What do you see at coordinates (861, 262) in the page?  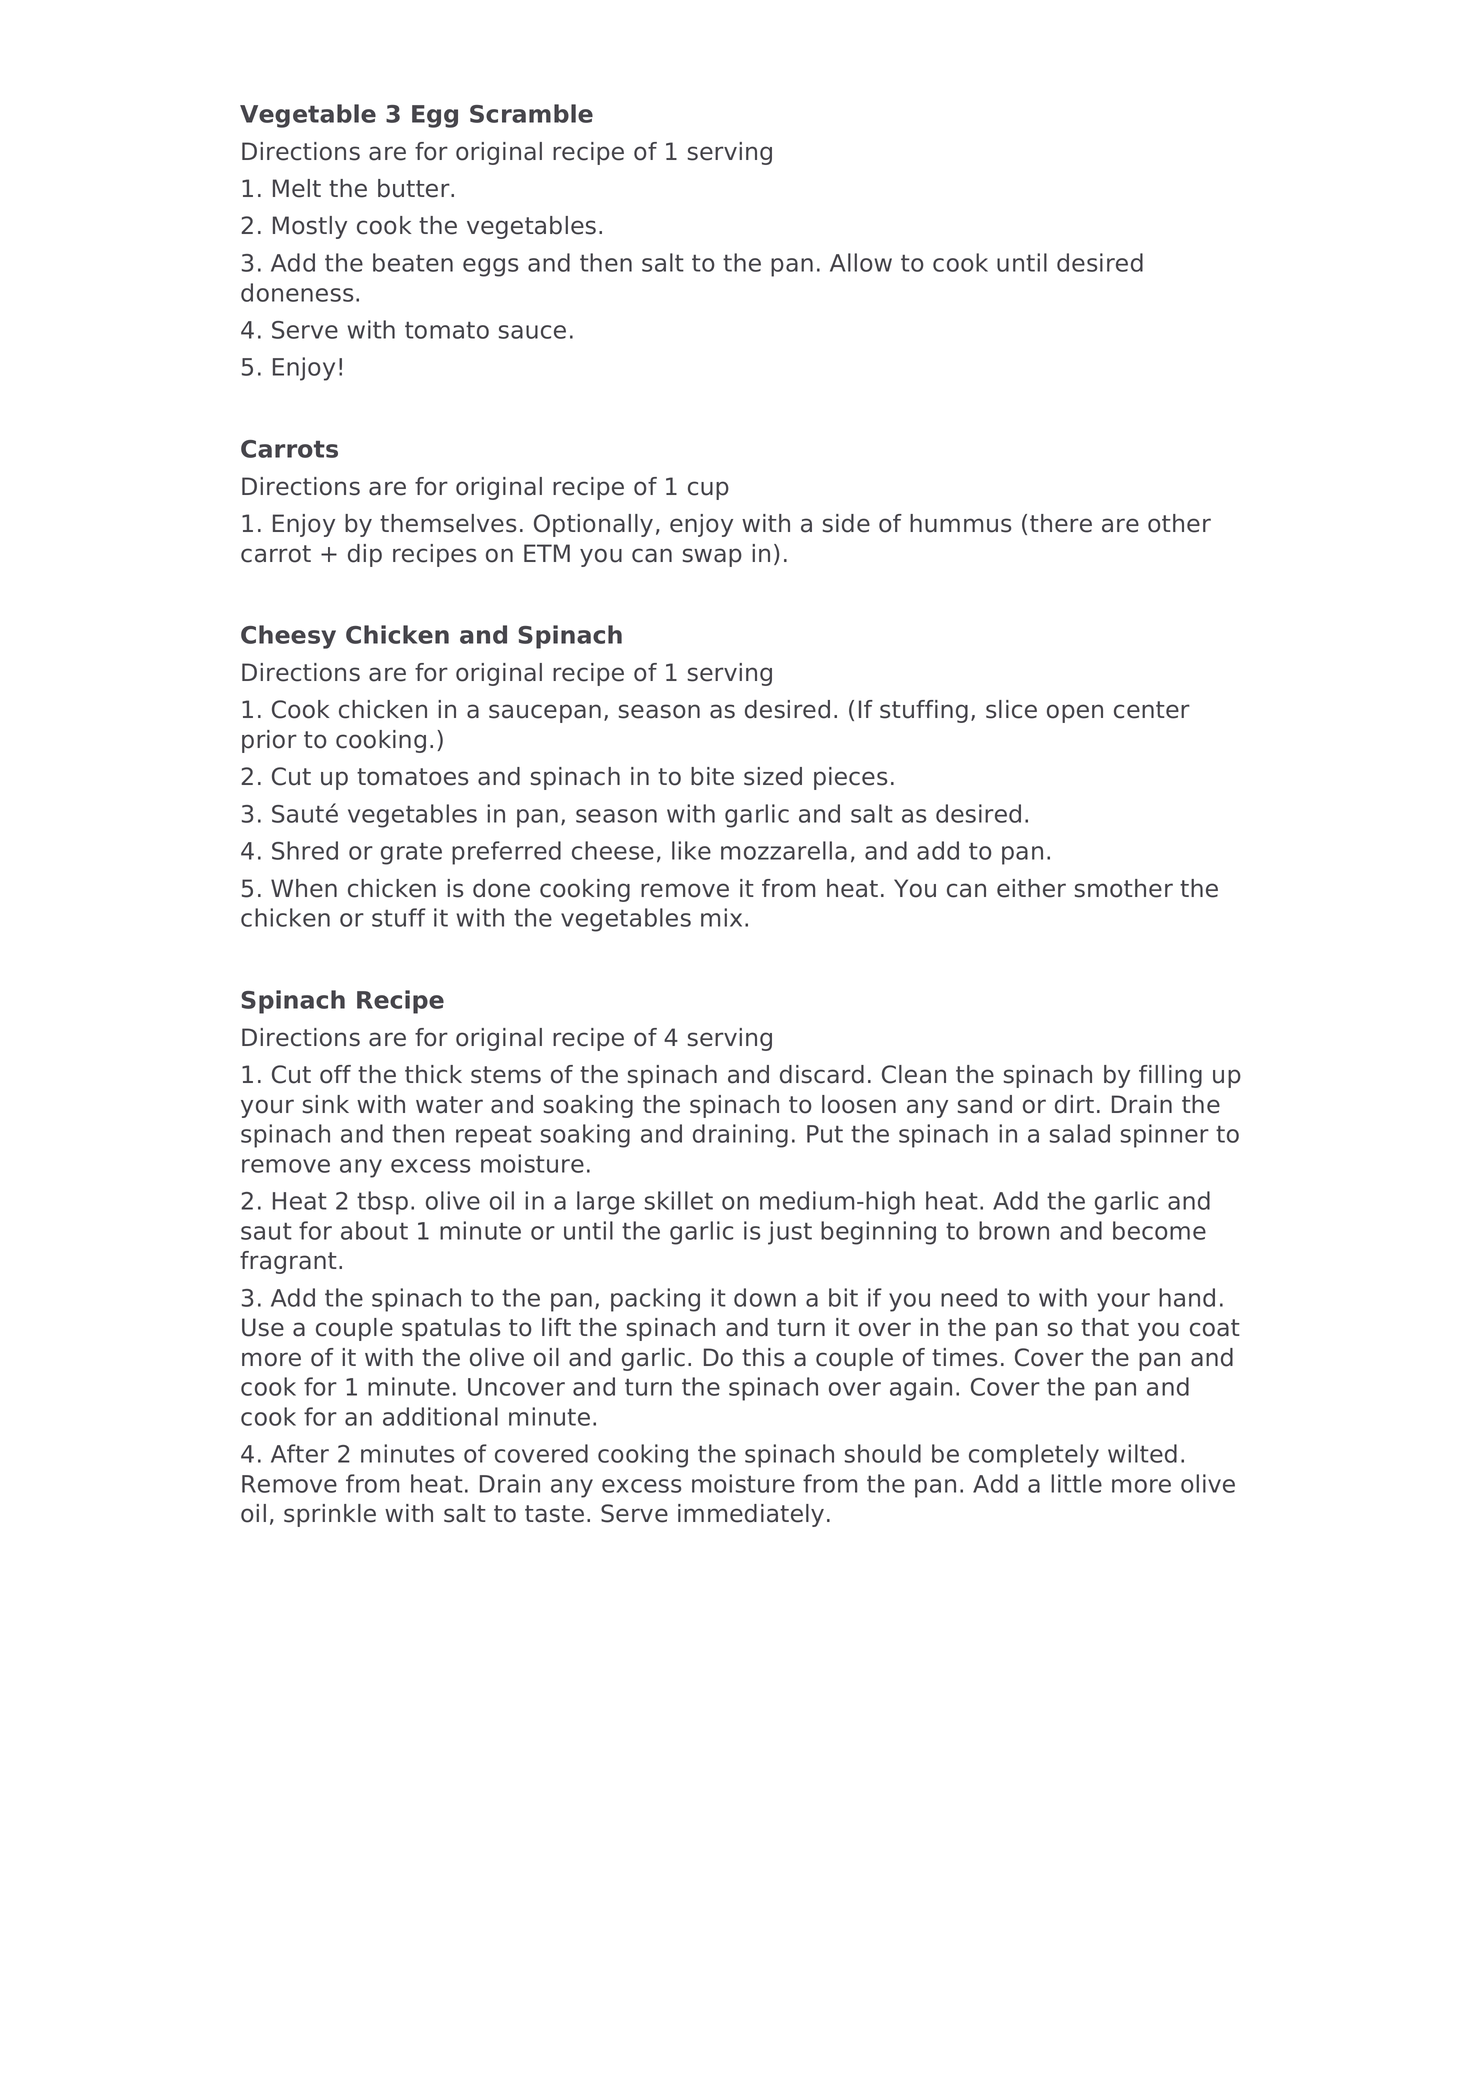 I see `Allow` at bounding box center [861, 262].
